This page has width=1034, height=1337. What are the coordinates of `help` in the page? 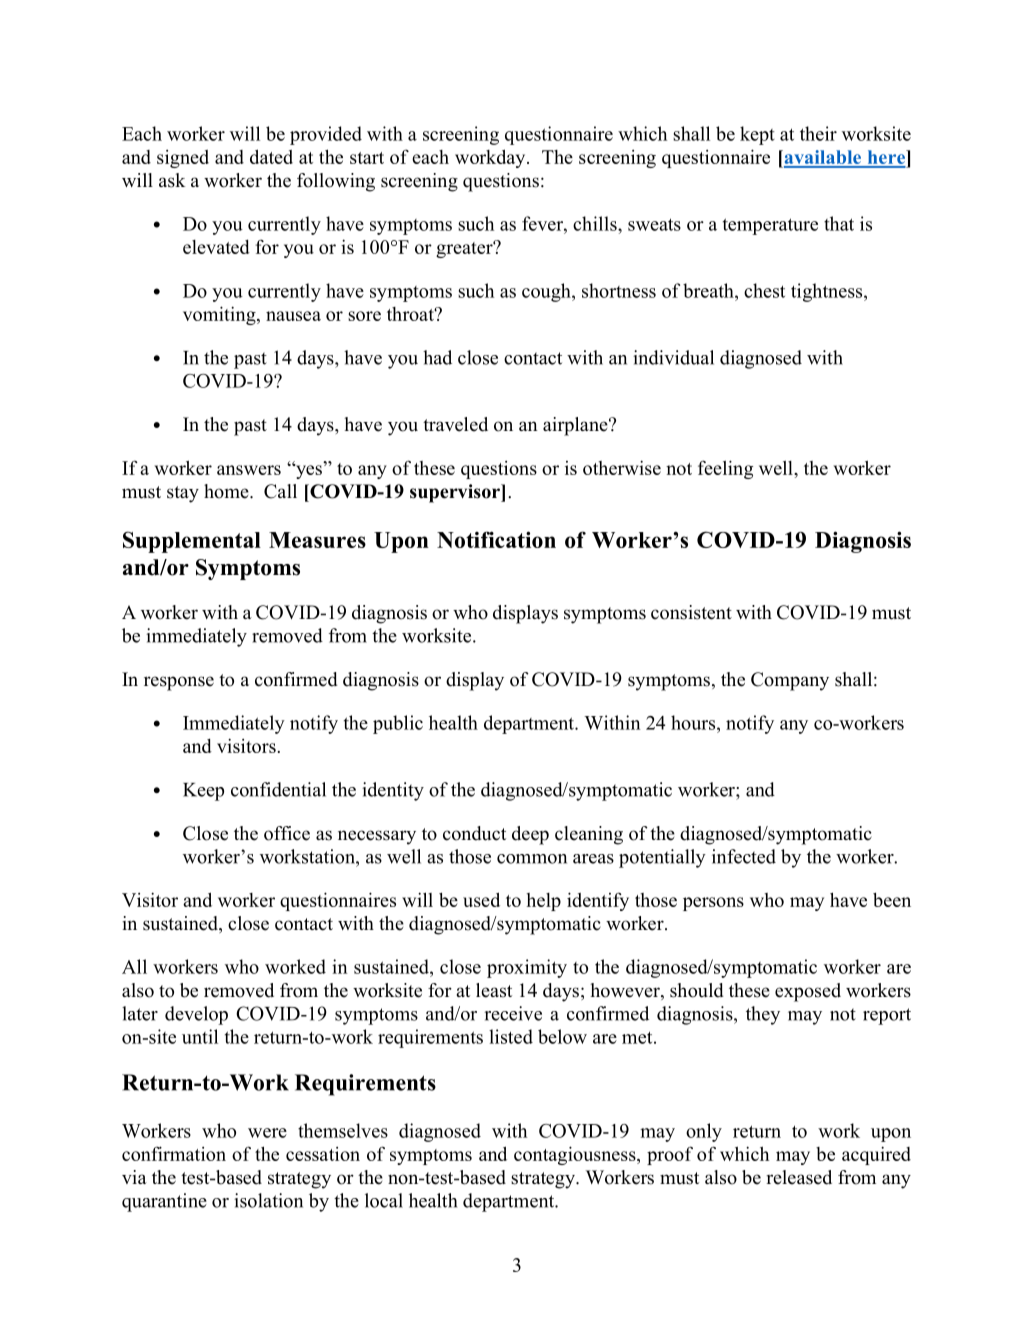 It's located at (544, 902).
